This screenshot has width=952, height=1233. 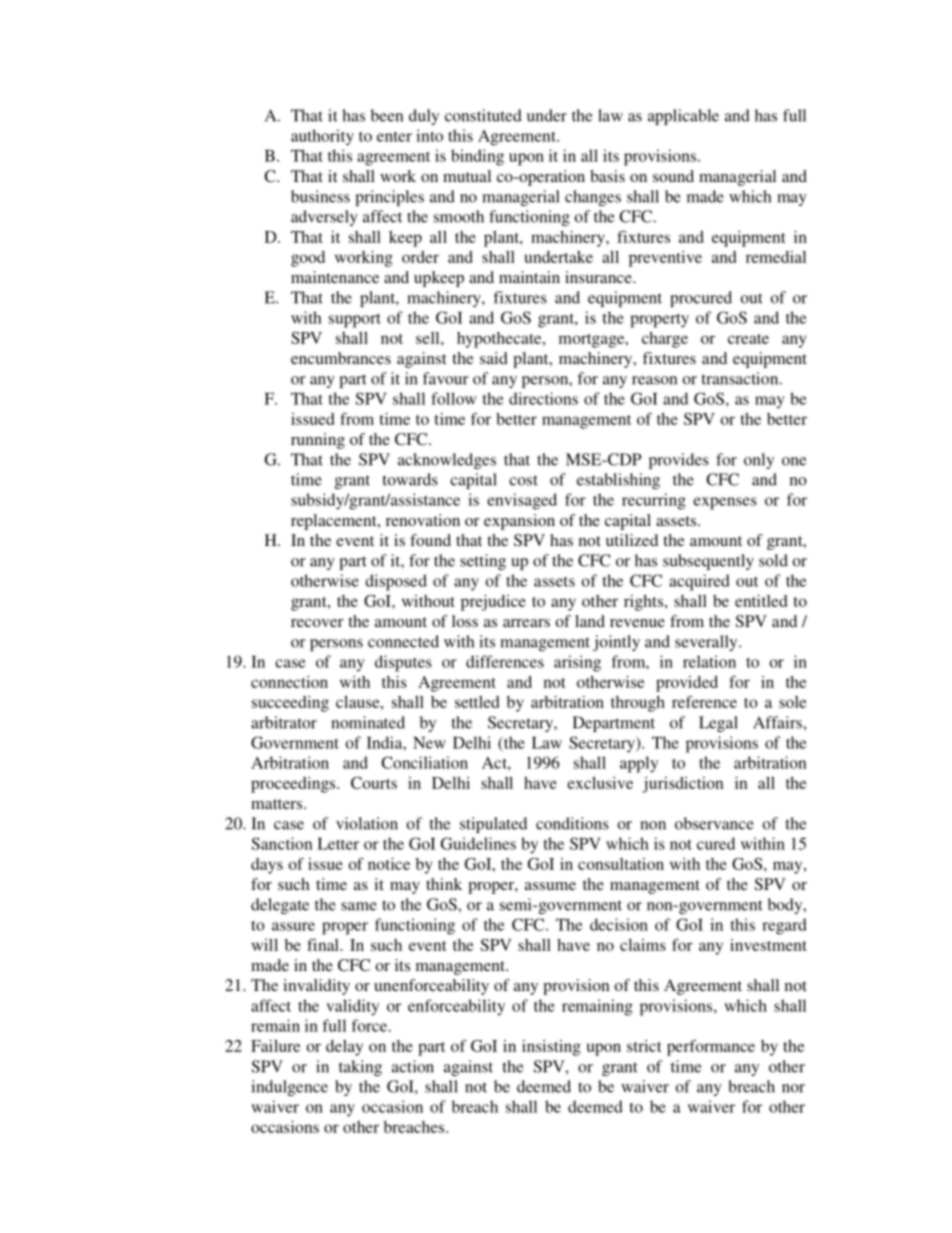 What do you see at coordinates (344, 1048) in the screenshot?
I see `delay` at bounding box center [344, 1048].
